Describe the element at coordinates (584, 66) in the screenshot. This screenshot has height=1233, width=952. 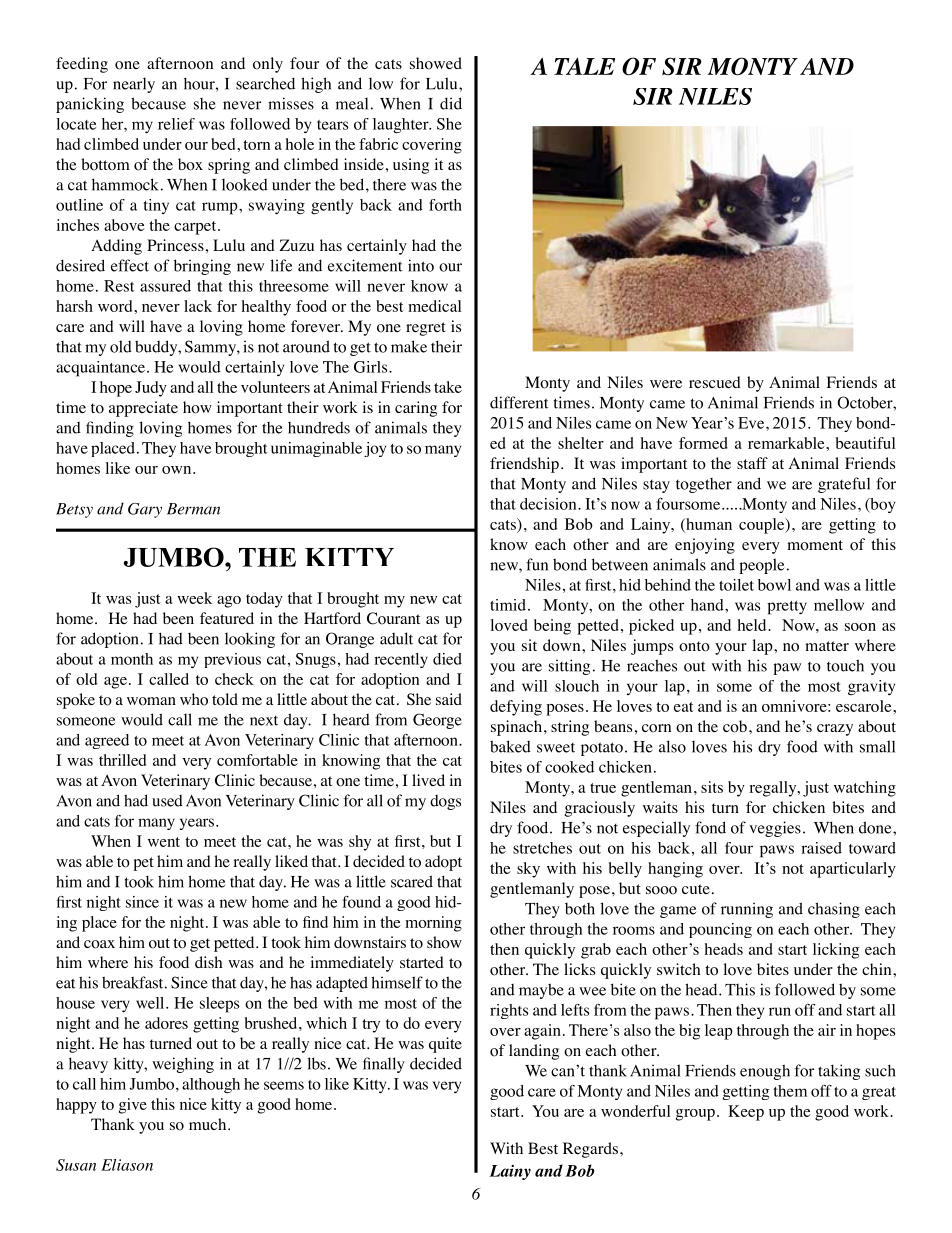
I see `TALE` at that location.
